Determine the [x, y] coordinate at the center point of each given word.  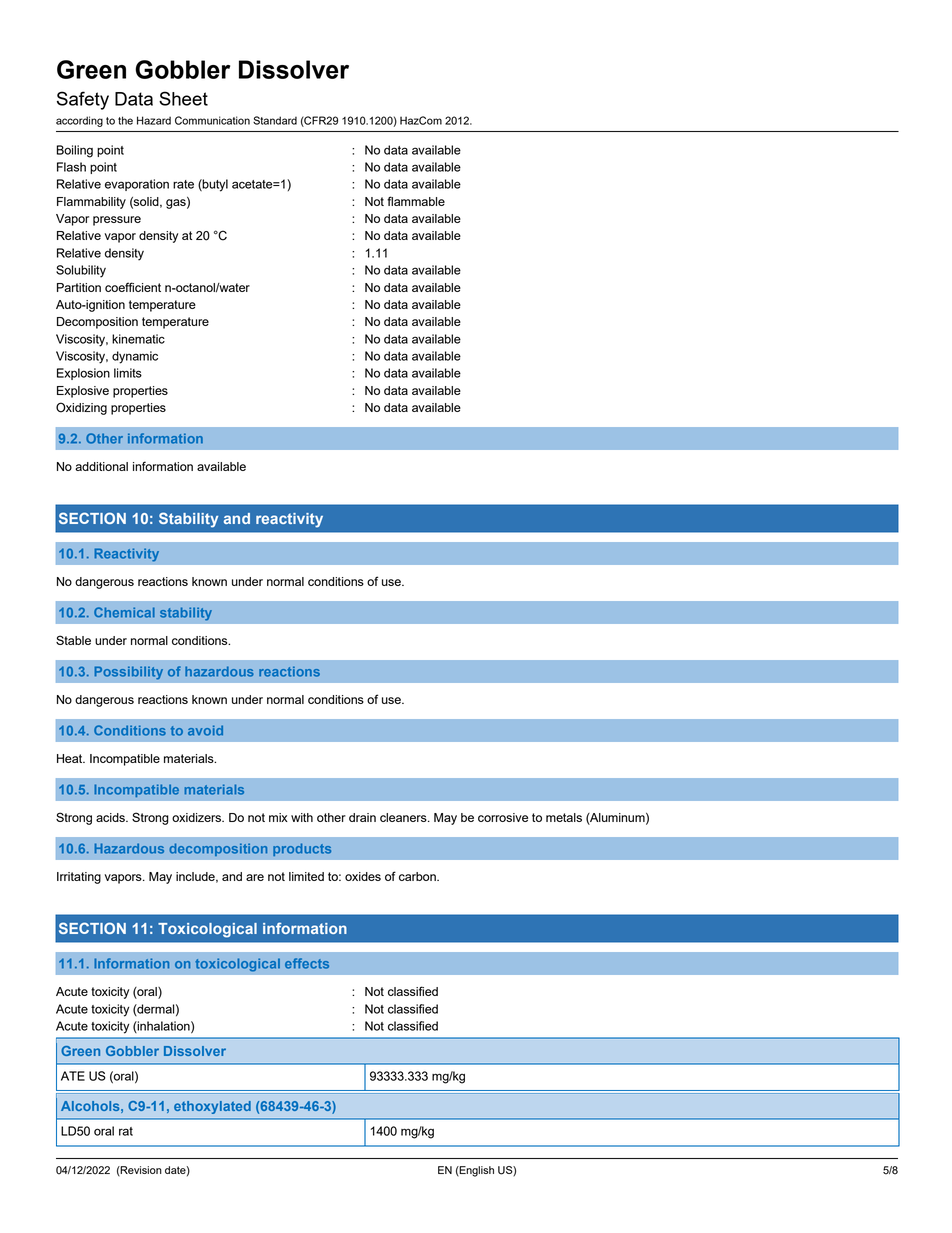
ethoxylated [212, 1107]
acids [111, 817]
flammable [416, 201]
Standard [275, 120]
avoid [205, 730]
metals [564, 817]
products [302, 849]
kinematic [138, 339]
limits [128, 373]
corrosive [503, 817]
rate [183, 184]
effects [307, 963]
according [79, 121]
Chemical [124, 612]
